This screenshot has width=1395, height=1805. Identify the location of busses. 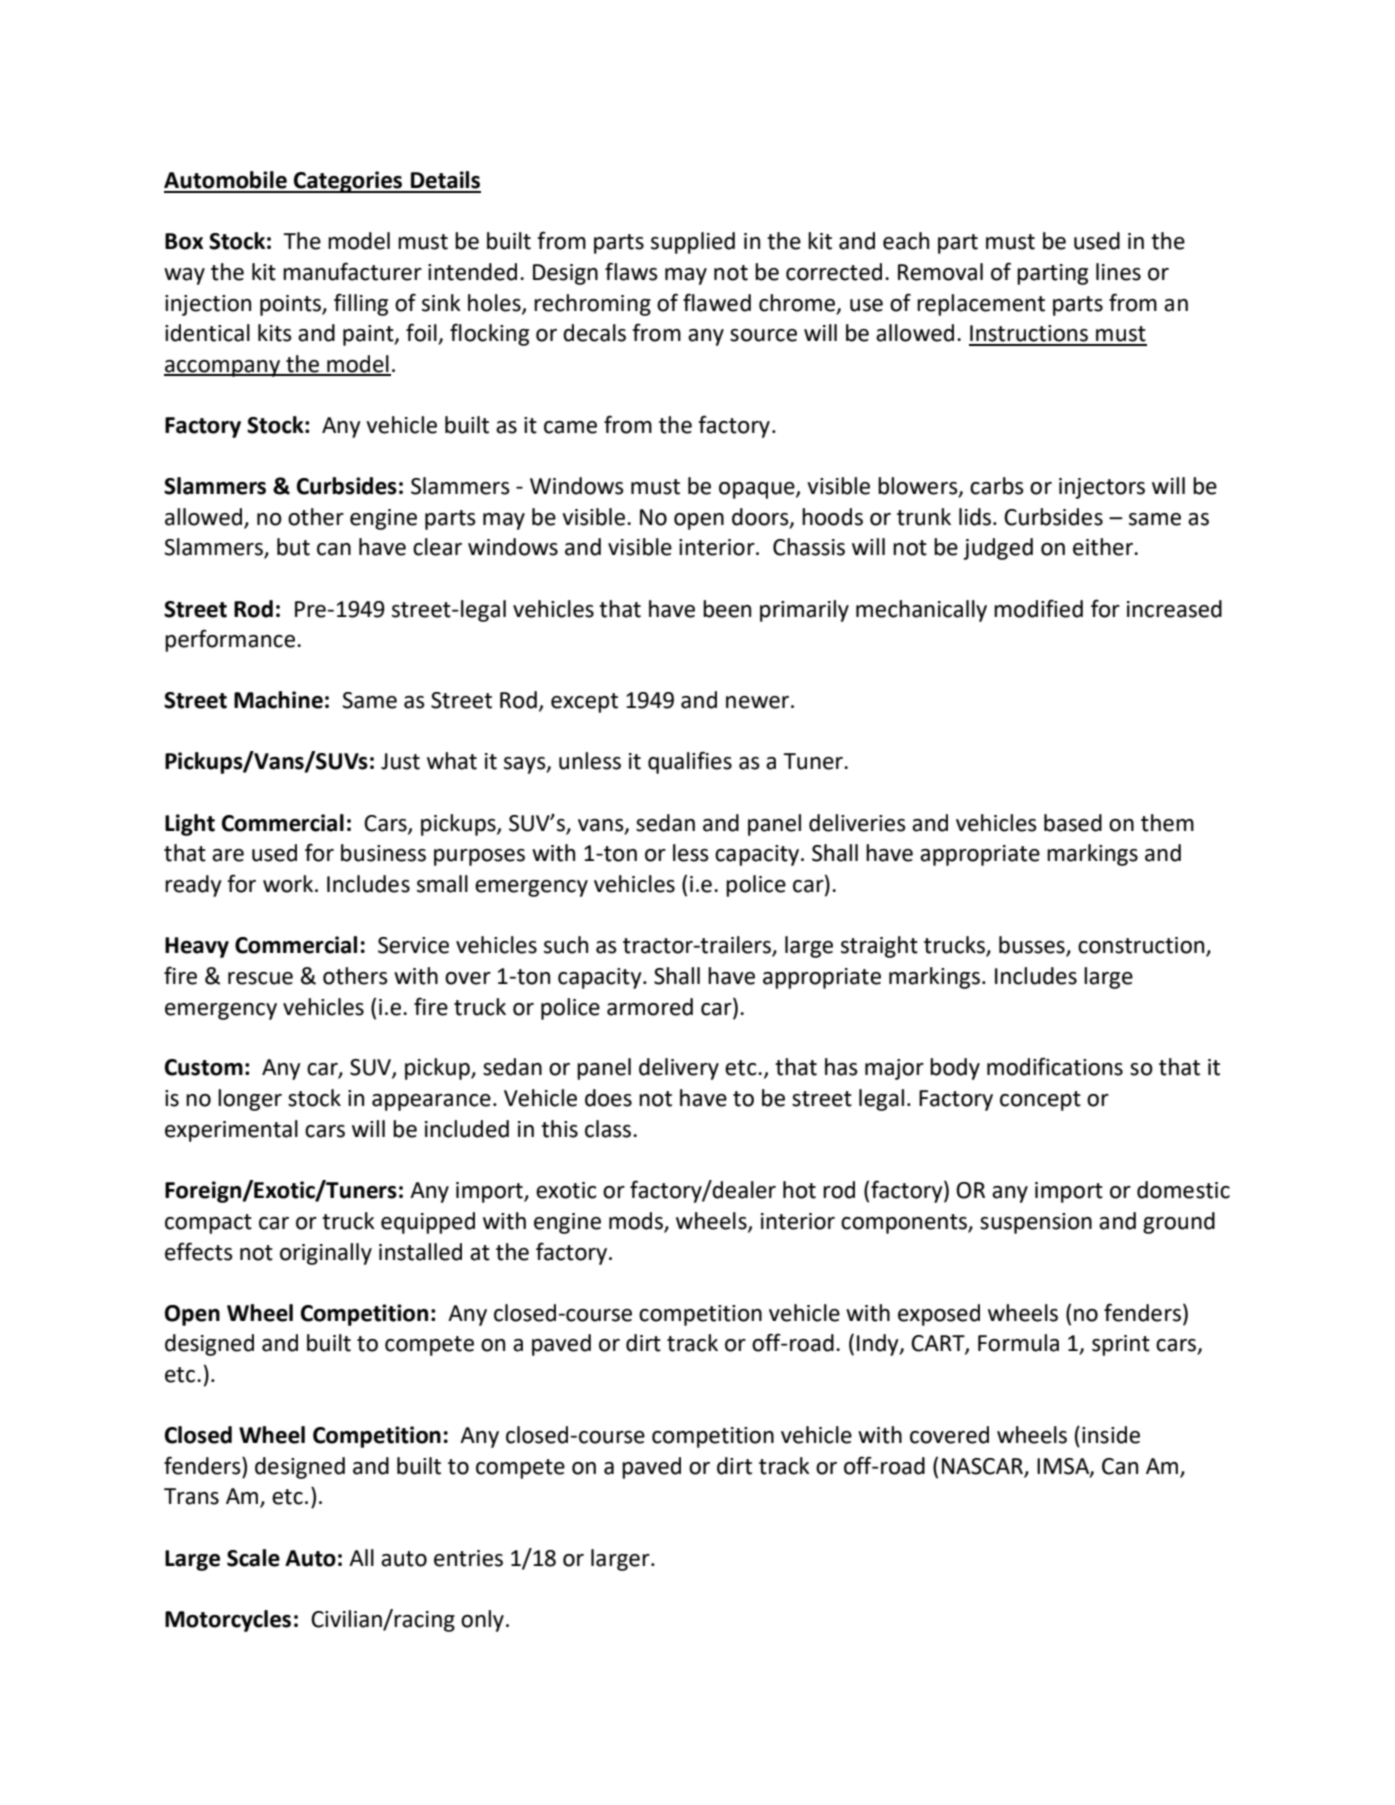
(1033, 946).
